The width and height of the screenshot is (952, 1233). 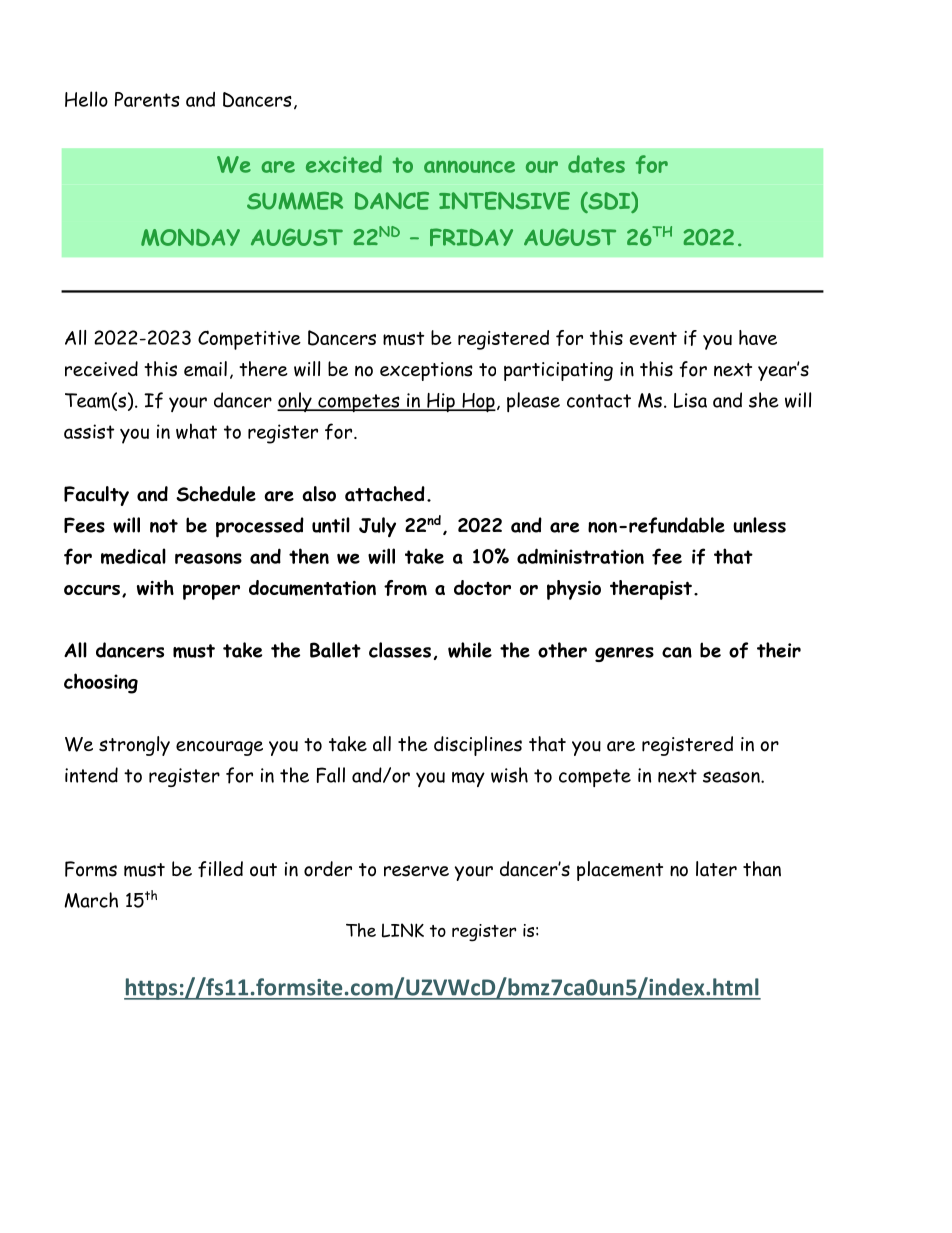 What do you see at coordinates (101, 683) in the screenshot?
I see `choosing` at bounding box center [101, 683].
